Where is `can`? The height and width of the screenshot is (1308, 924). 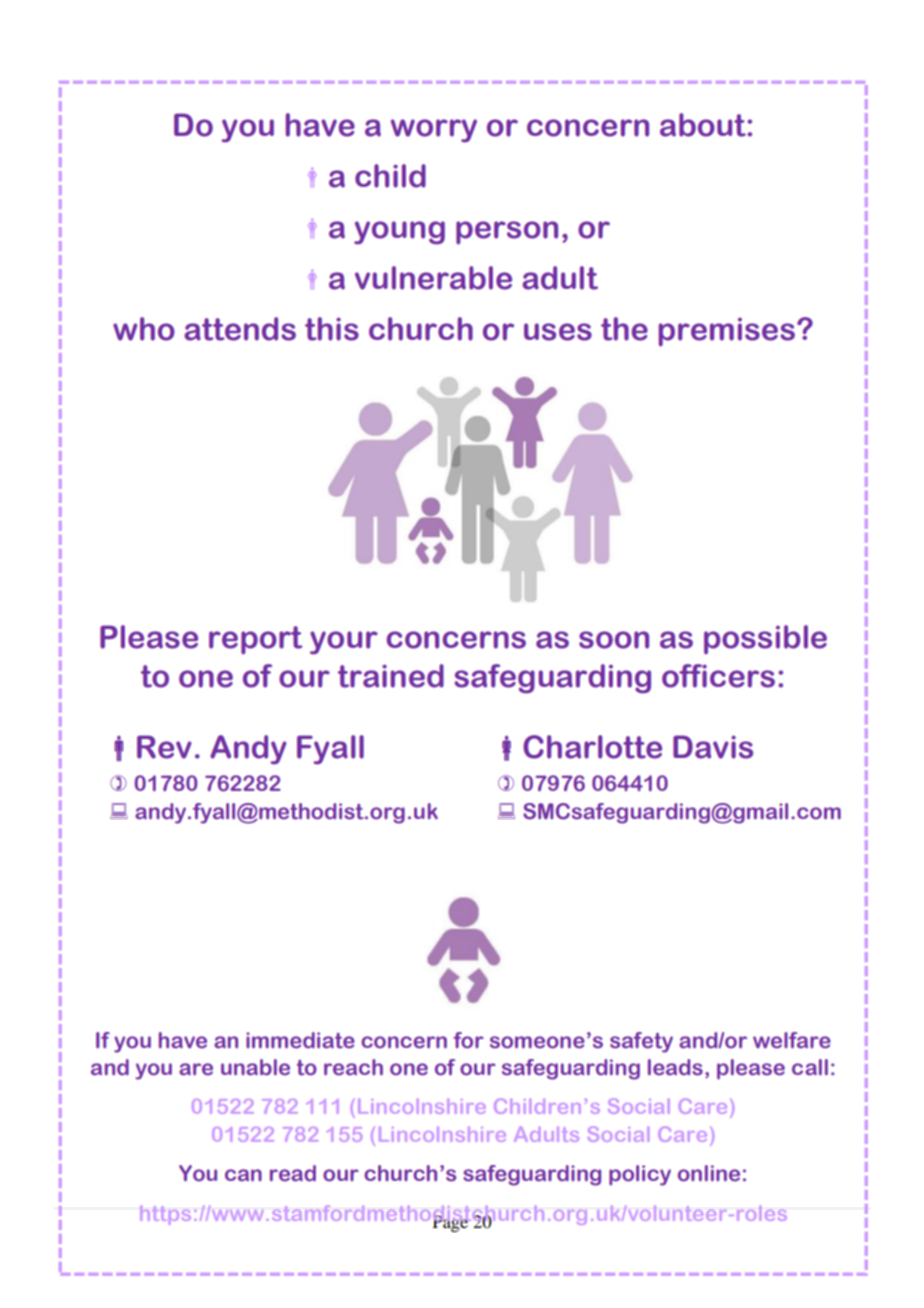 can is located at coordinates (243, 1175).
